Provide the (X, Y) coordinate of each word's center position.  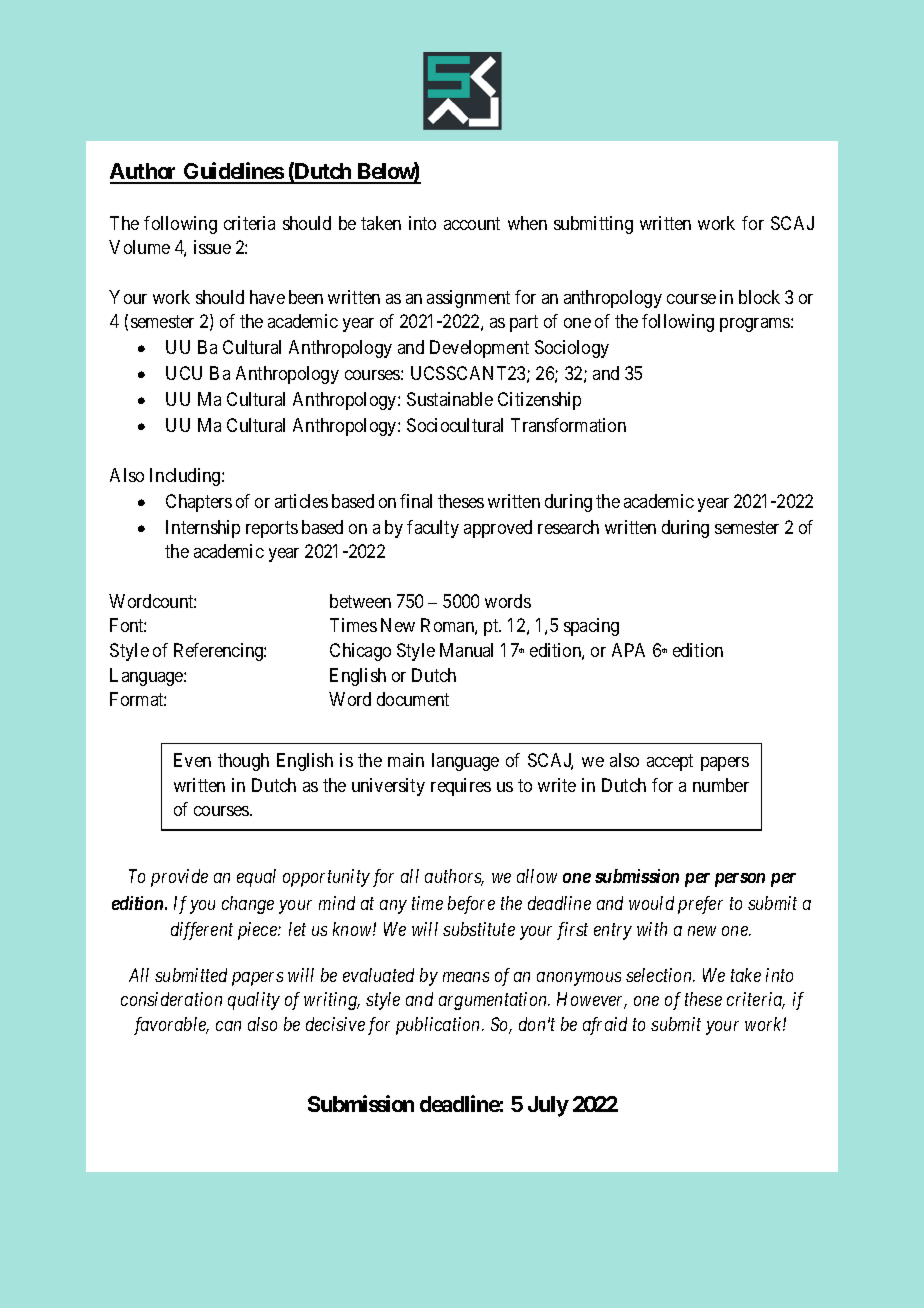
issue (212, 247)
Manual (466, 650)
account (472, 223)
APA (628, 650)
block (759, 297)
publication (439, 1026)
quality (254, 1001)
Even (192, 760)
